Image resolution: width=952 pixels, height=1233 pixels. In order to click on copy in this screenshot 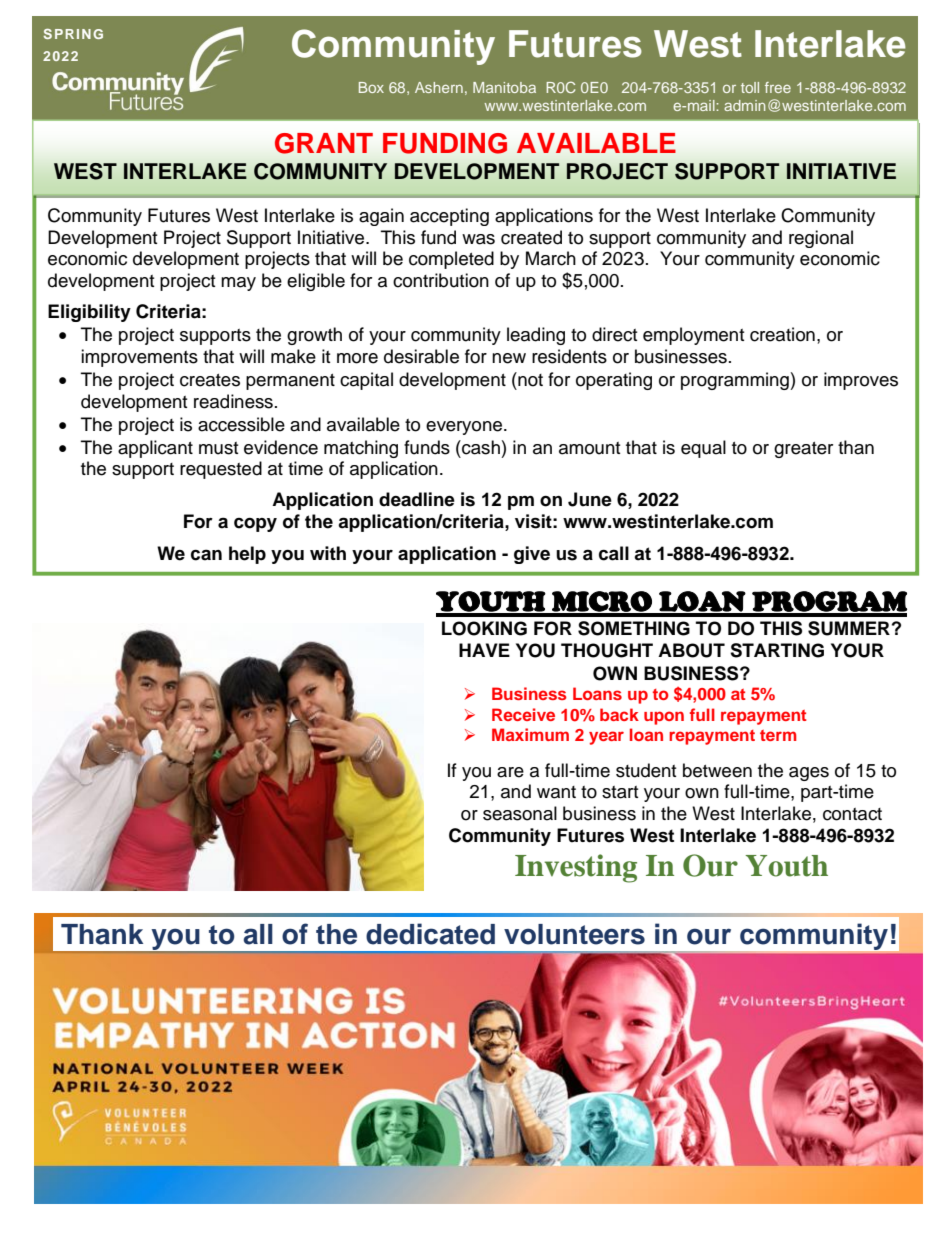, I will do `click(255, 525)`.
